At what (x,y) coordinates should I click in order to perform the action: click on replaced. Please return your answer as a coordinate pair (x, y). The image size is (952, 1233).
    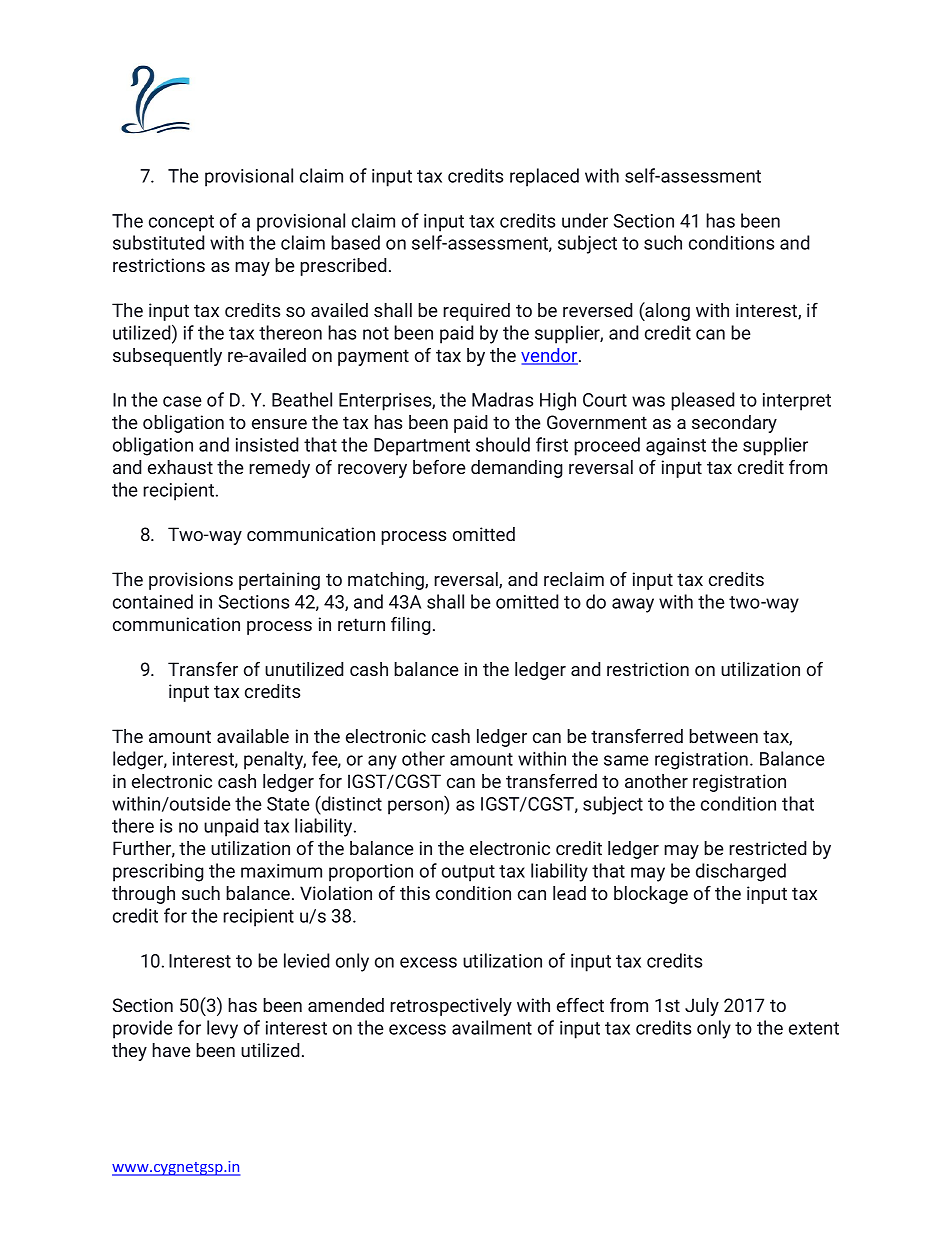
    Looking at the image, I should click on (544, 177).
